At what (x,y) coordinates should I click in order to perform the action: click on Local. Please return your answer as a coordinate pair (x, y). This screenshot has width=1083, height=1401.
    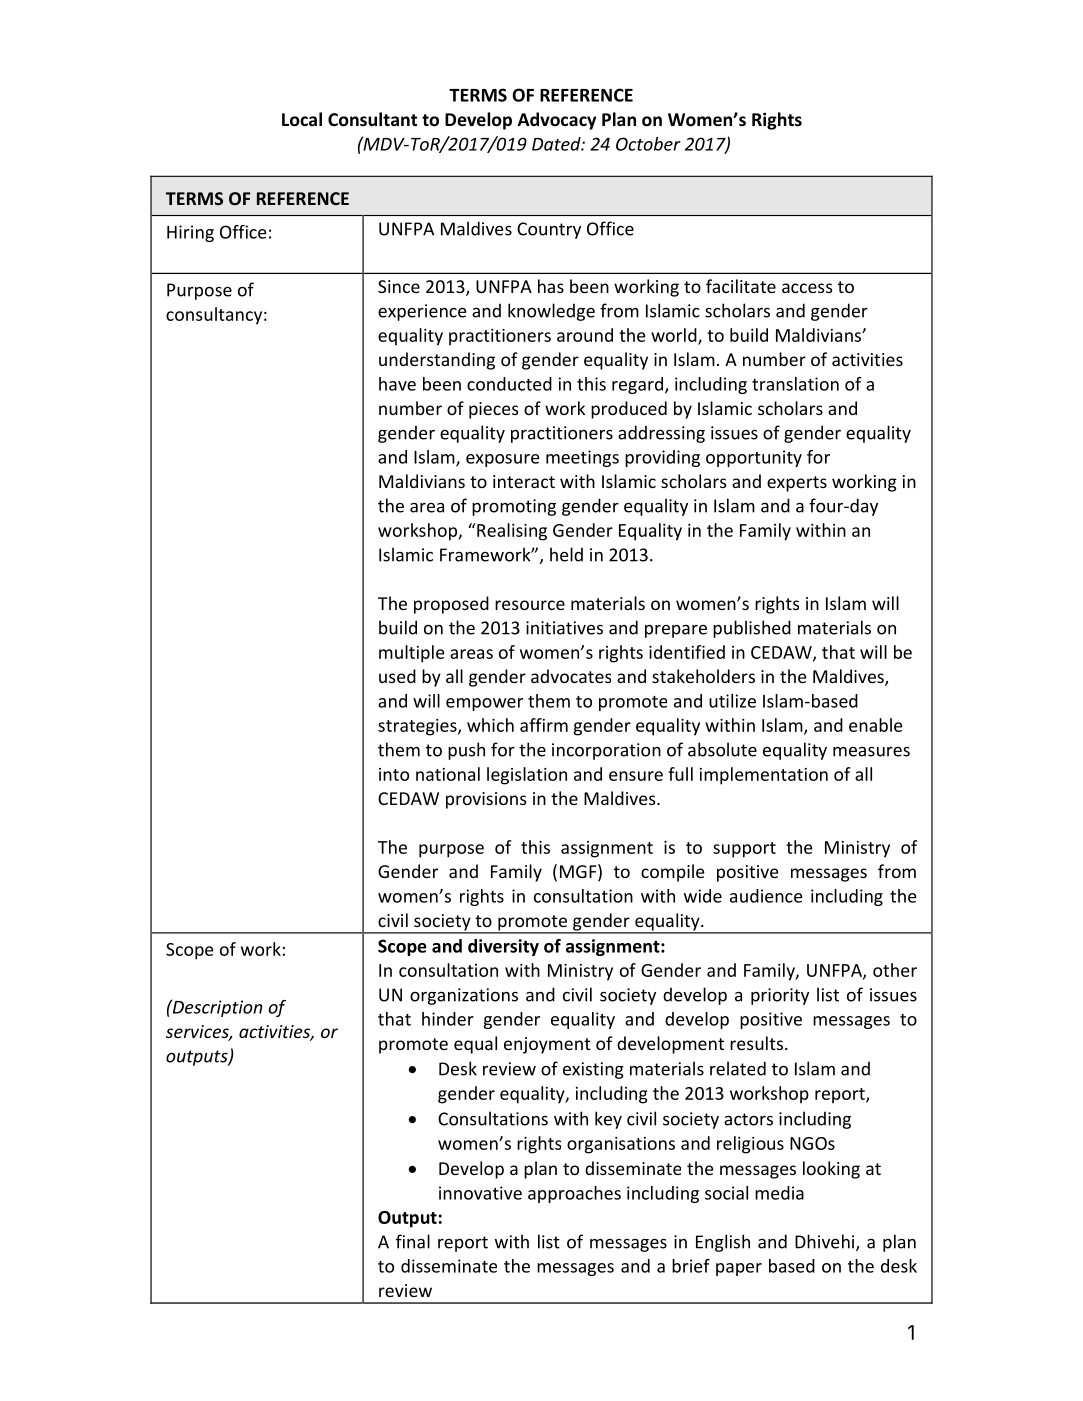
    Looking at the image, I should click on (302, 119).
